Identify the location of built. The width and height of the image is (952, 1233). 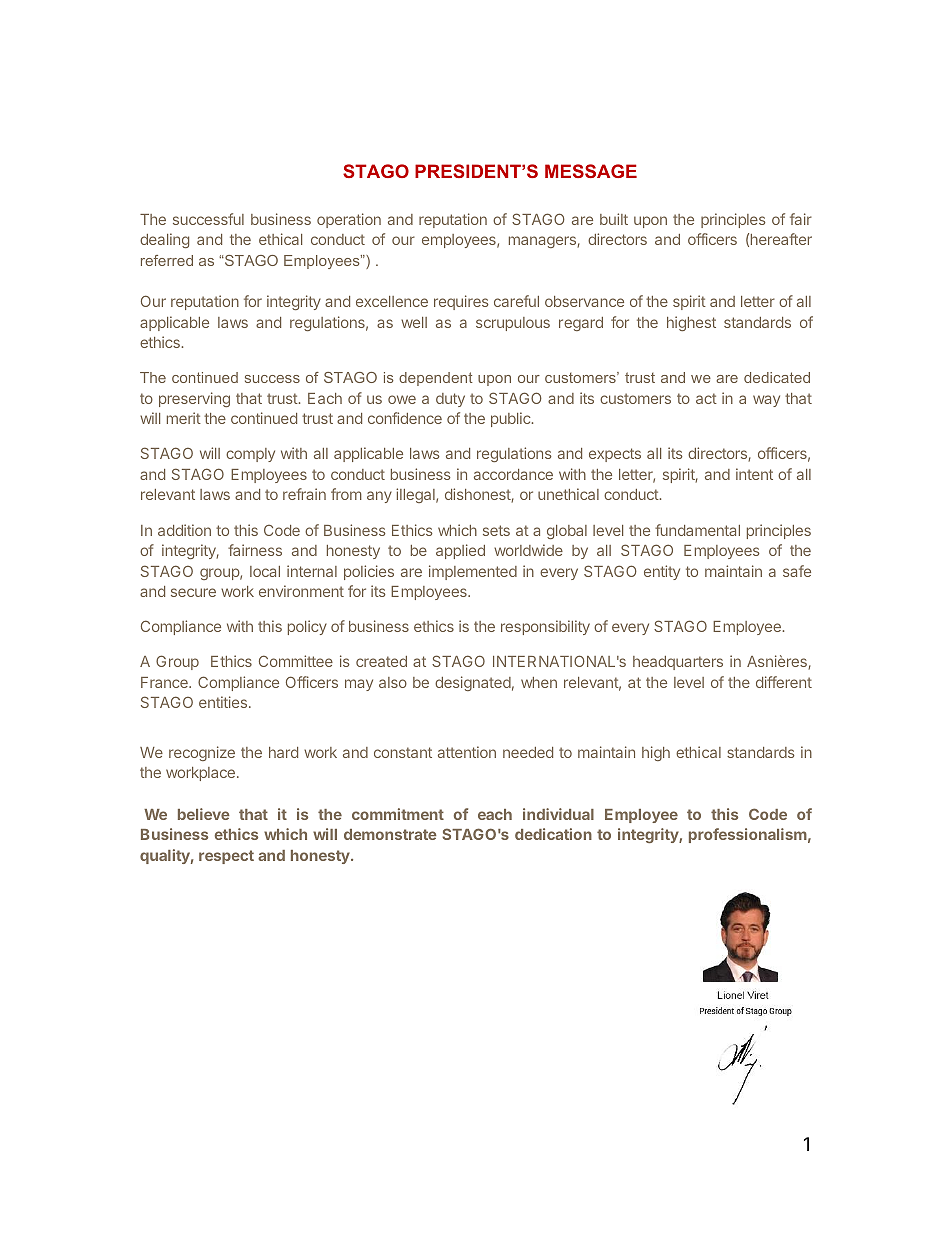
(614, 219).
